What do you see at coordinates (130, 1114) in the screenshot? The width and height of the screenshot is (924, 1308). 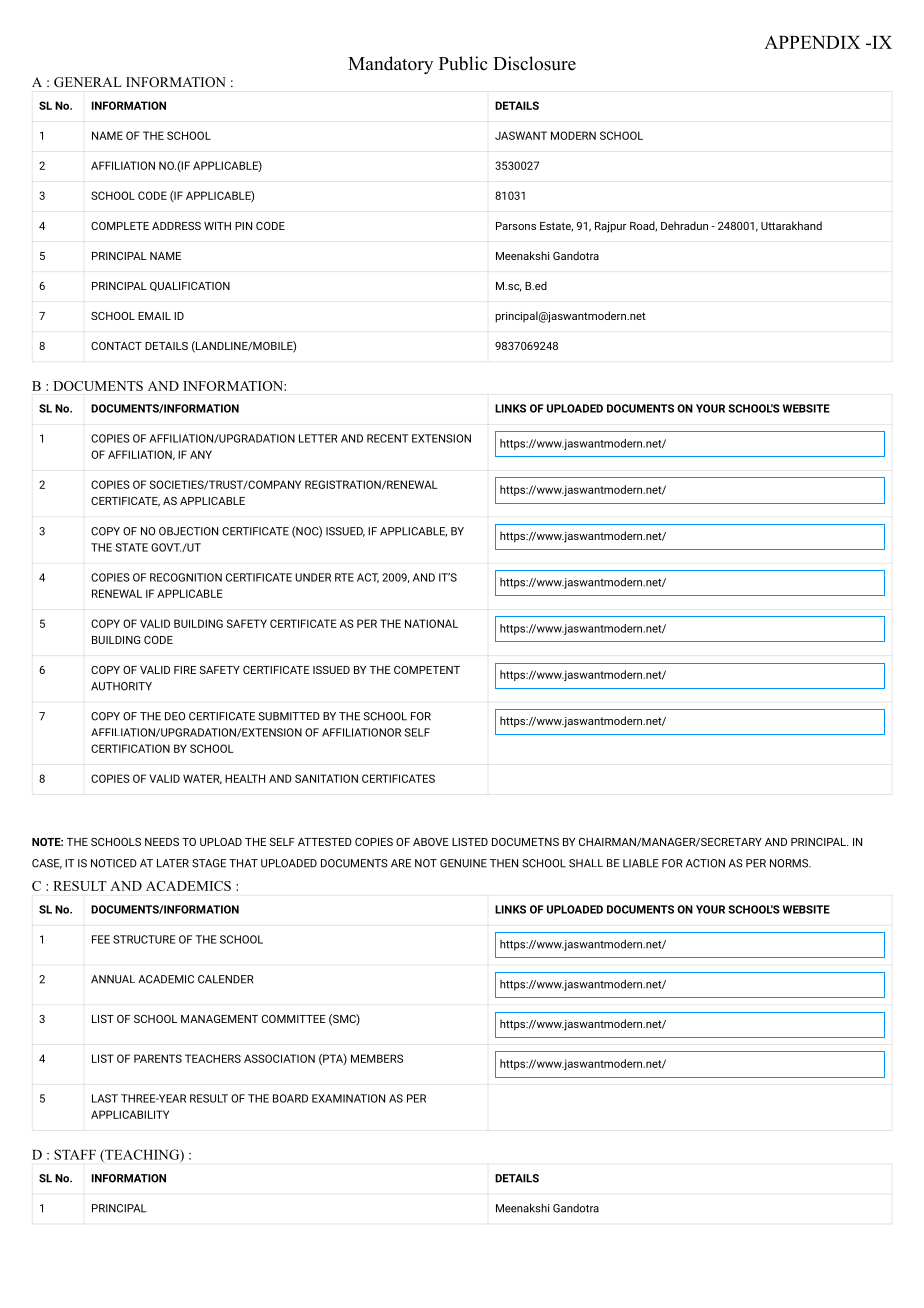 I see `APPLICABILITY` at bounding box center [130, 1114].
